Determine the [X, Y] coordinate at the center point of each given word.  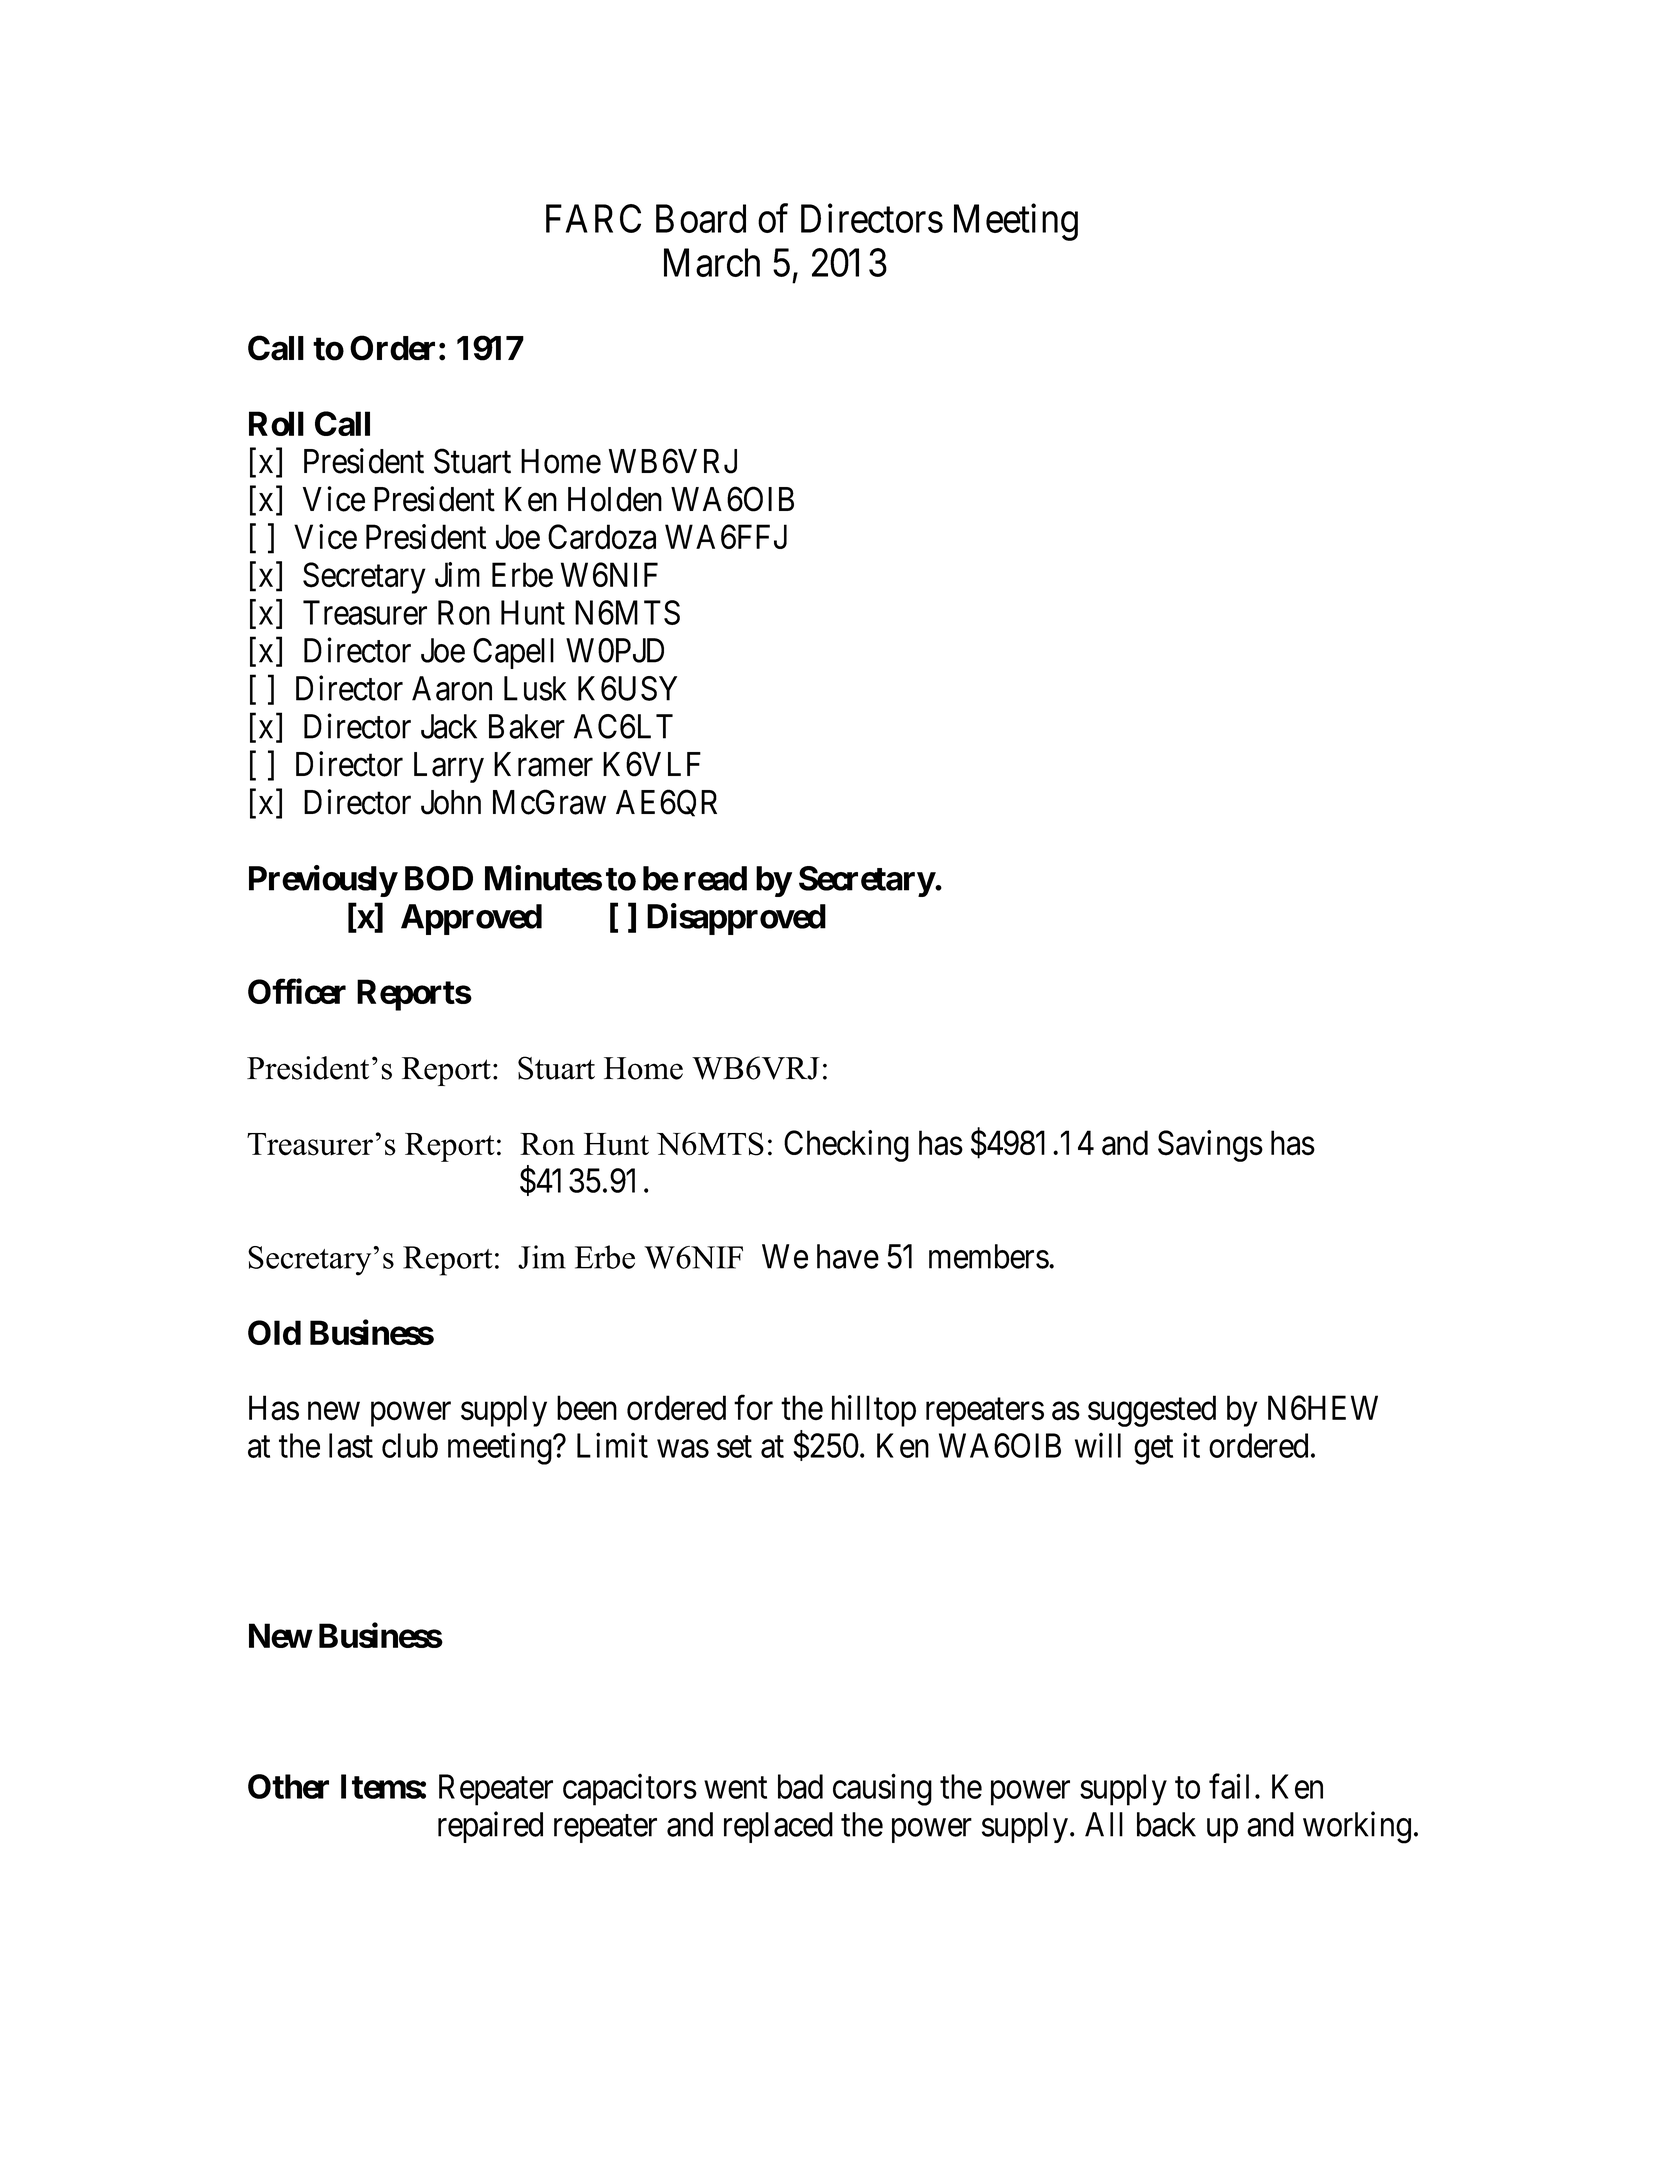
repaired [490, 1827]
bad [800, 1786]
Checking [846, 1146]
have [848, 1256]
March [712, 262]
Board [701, 218]
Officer [297, 991]
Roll [276, 423]
